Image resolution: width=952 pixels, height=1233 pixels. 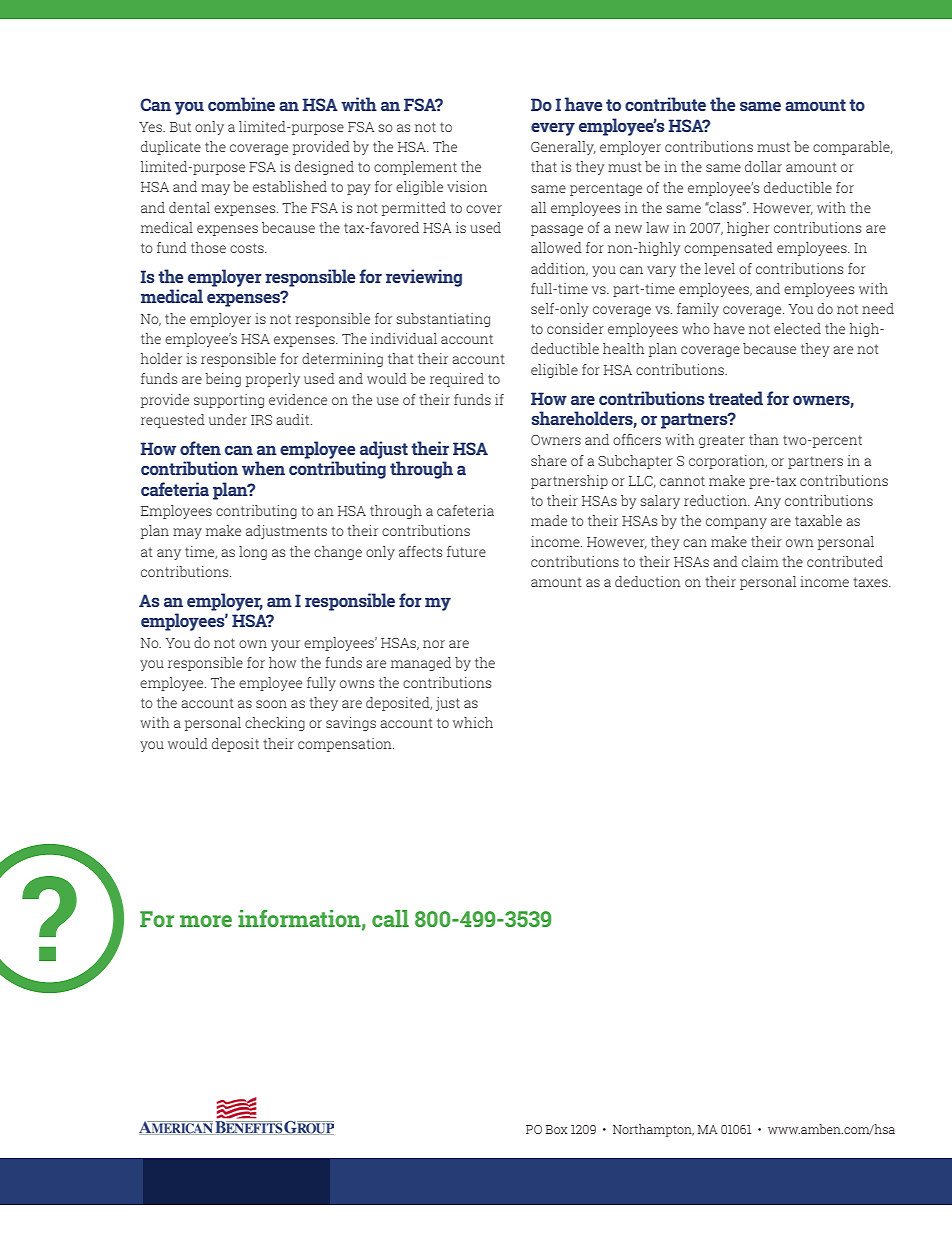 I want to click on combine, so click(x=241, y=104).
